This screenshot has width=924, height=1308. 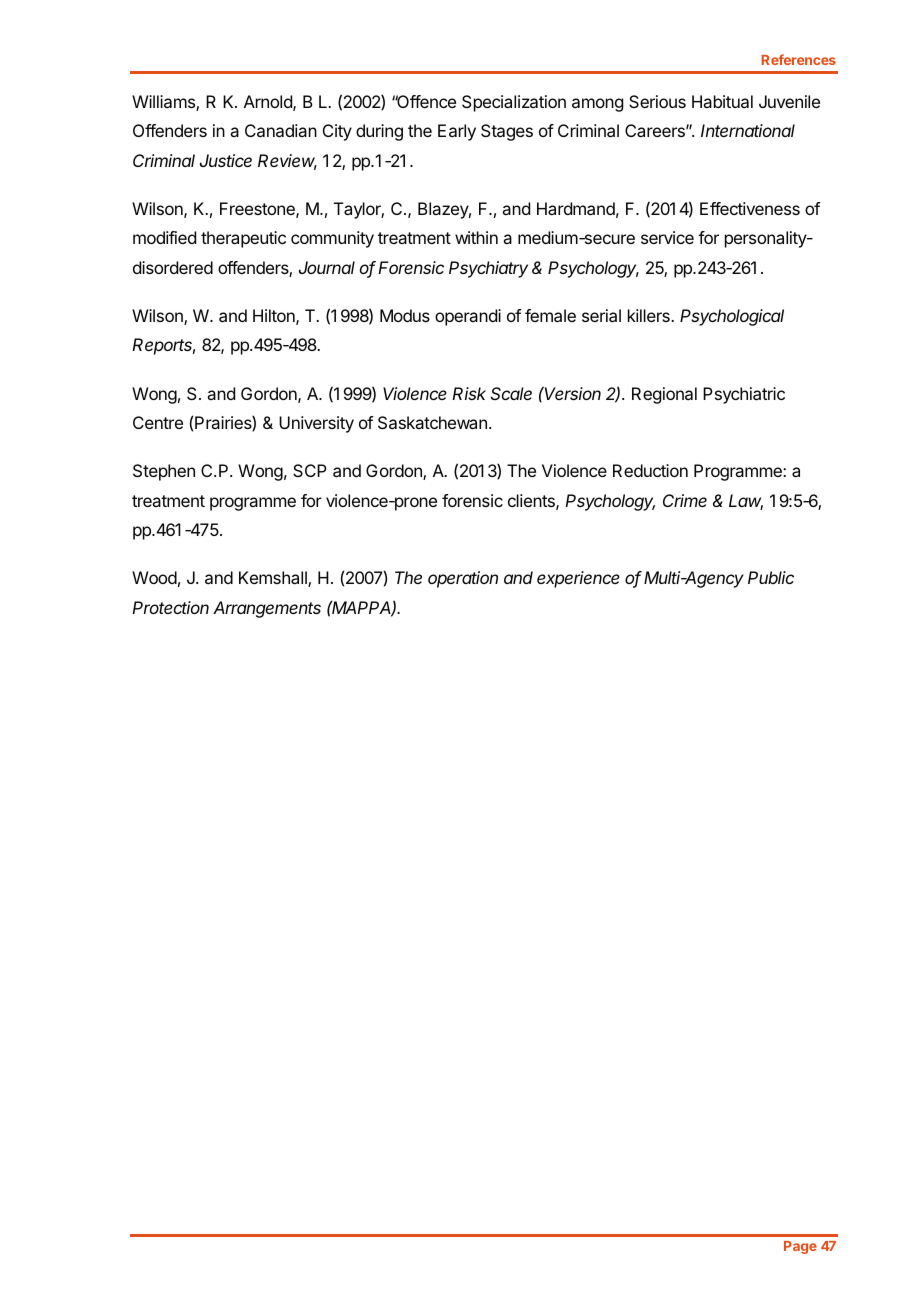 I want to click on Wood, so click(x=154, y=577).
